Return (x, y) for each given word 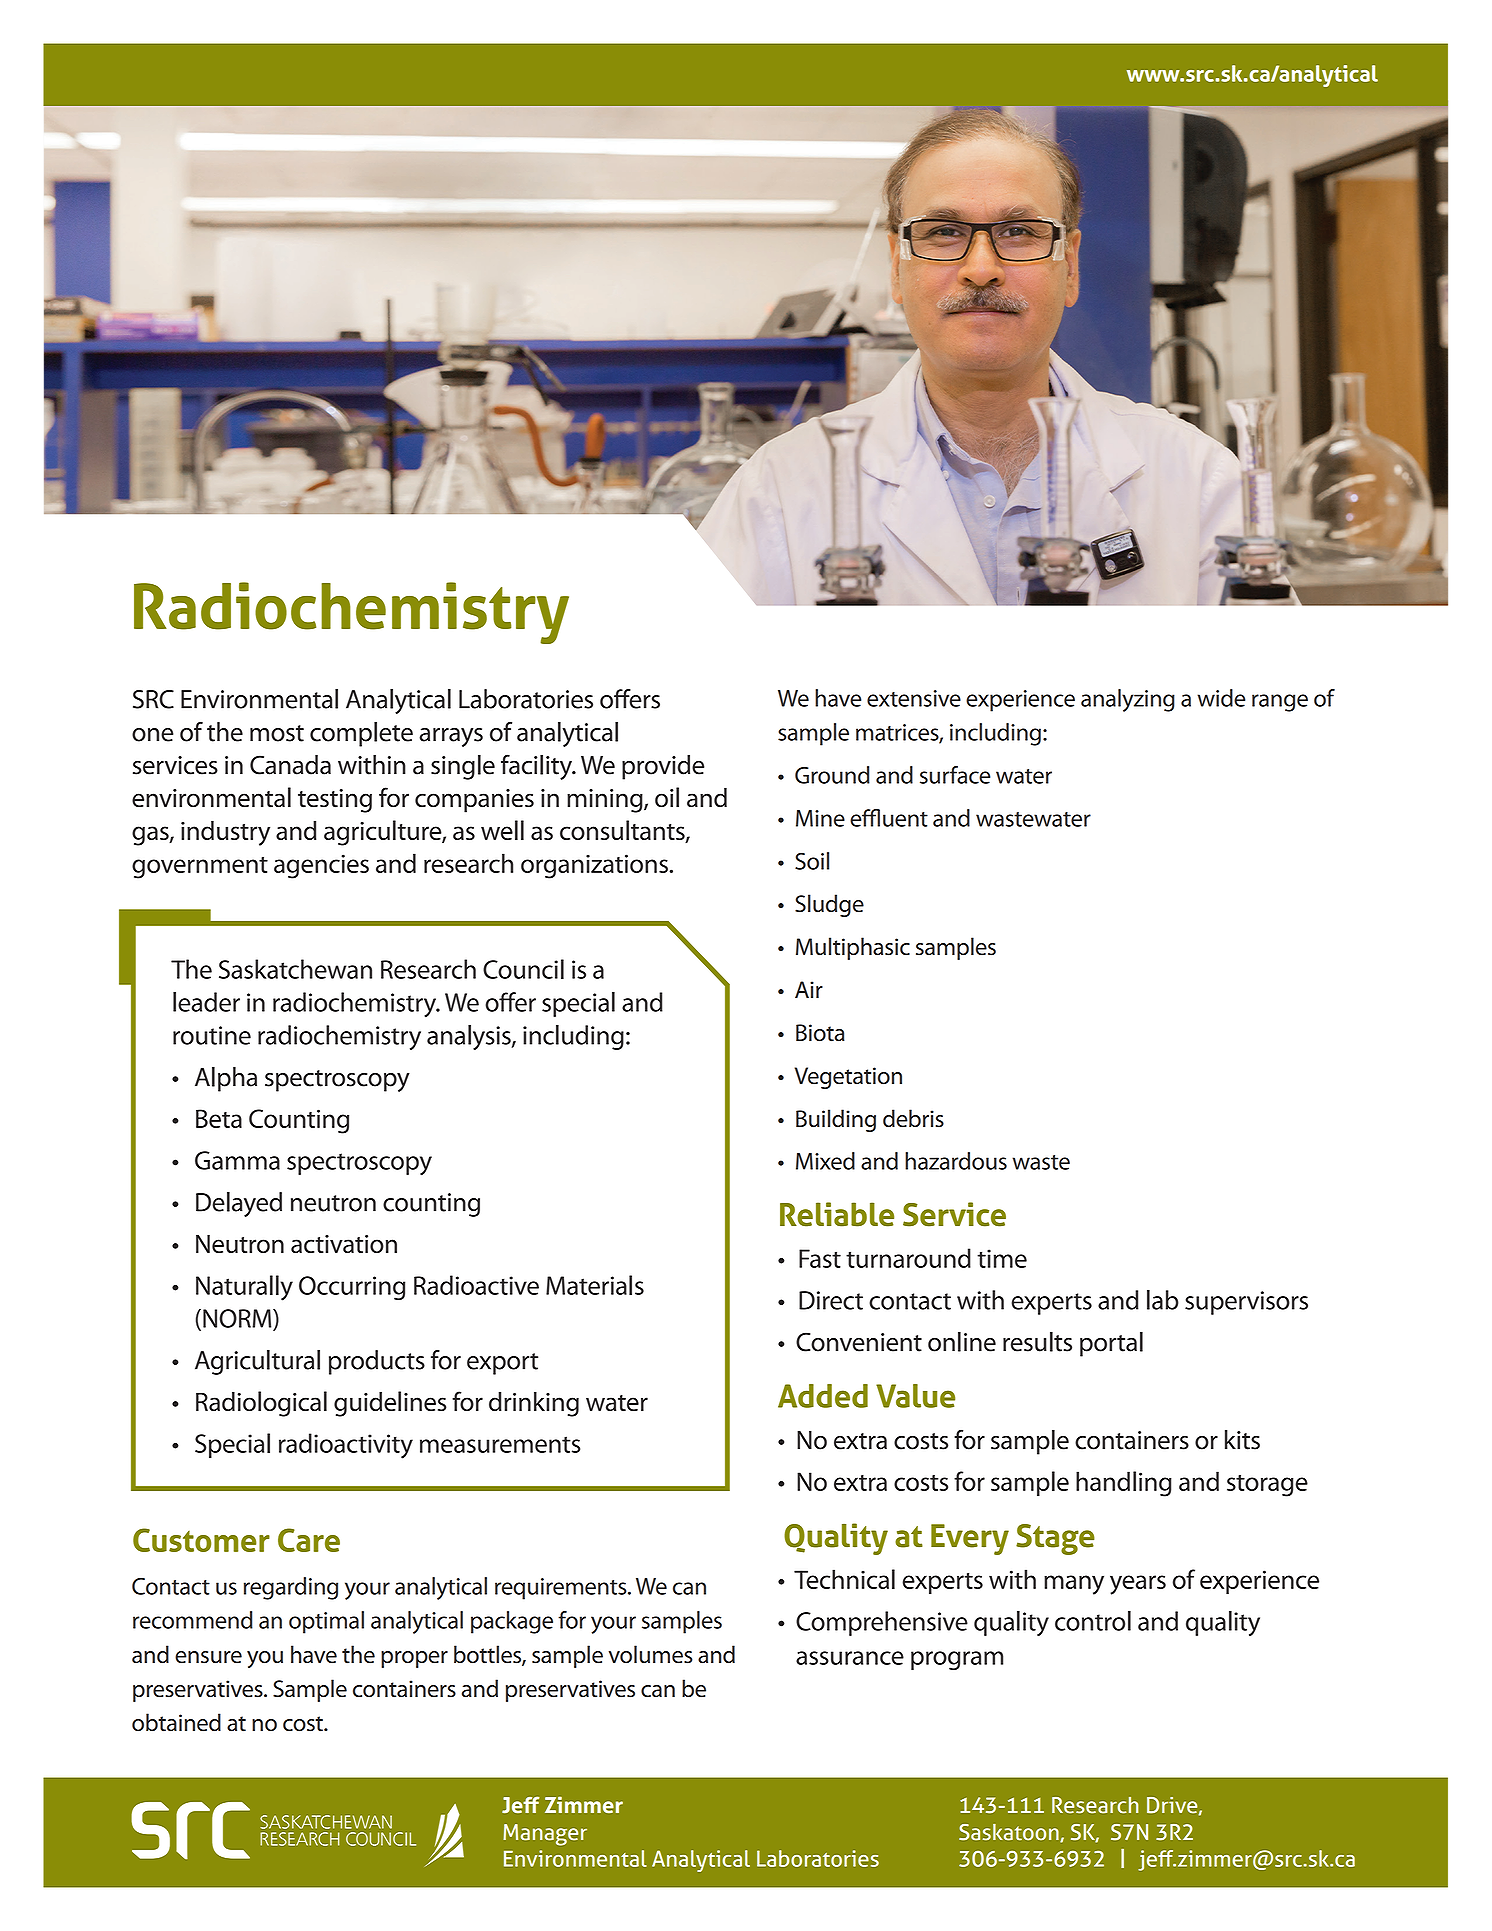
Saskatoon (1010, 1833)
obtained (176, 1722)
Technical (844, 1579)
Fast (820, 1258)
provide (663, 767)
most (277, 733)
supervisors (1246, 1303)
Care (309, 1540)
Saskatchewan (295, 969)
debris (913, 1118)
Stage (1055, 1539)
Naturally (244, 1288)
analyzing (1128, 700)
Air (809, 989)
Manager (545, 1835)
